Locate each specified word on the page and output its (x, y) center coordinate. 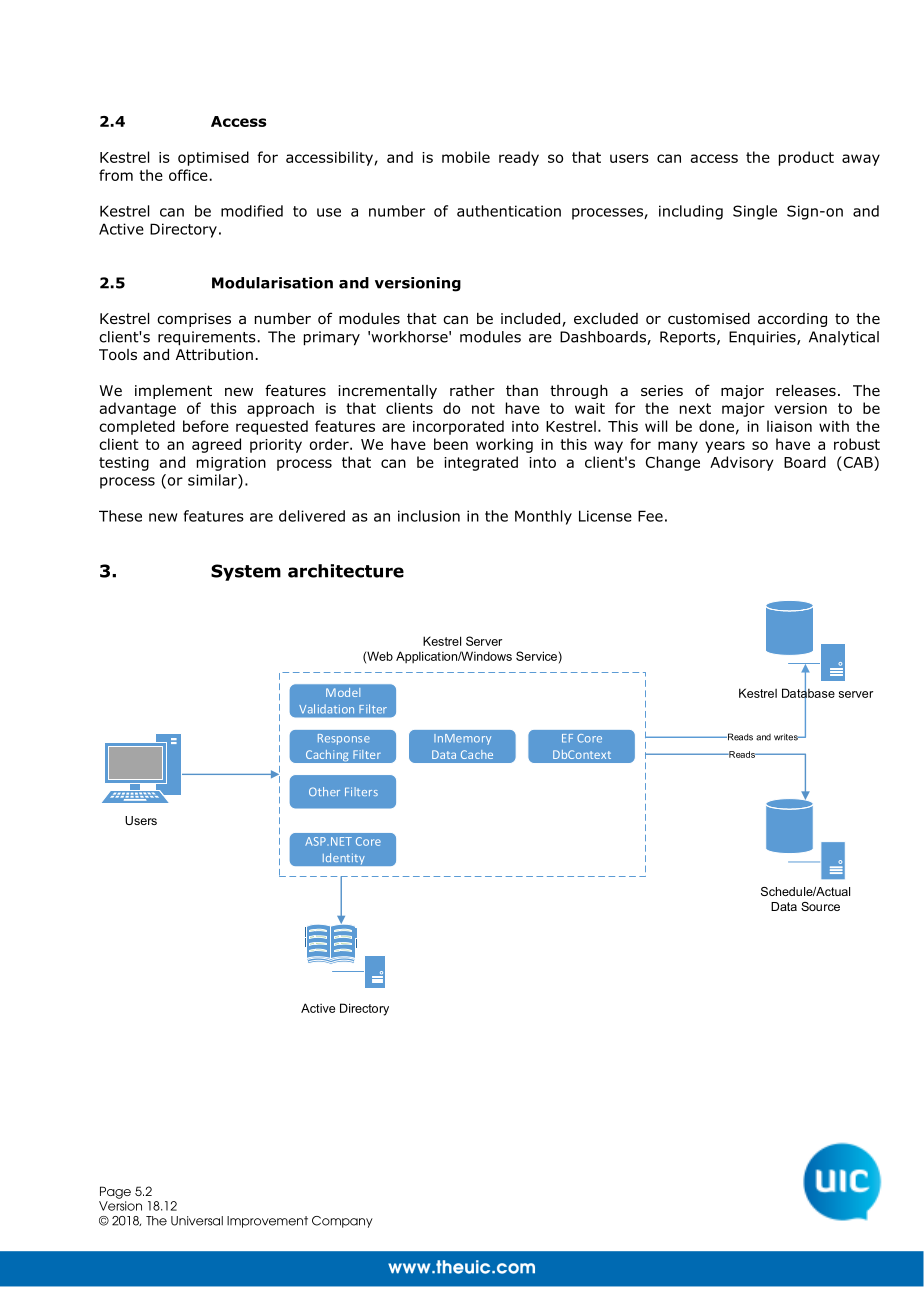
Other (324, 791)
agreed (216, 445)
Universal (197, 1221)
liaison (789, 426)
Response (344, 739)
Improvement (267, 1222)
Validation (326, 709)
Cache (477, 754)
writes (787, 737)
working (504, 445)
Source (820, 906)
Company (342, 1222)
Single (755, 212)
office (188, 175)
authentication (509, 211)
